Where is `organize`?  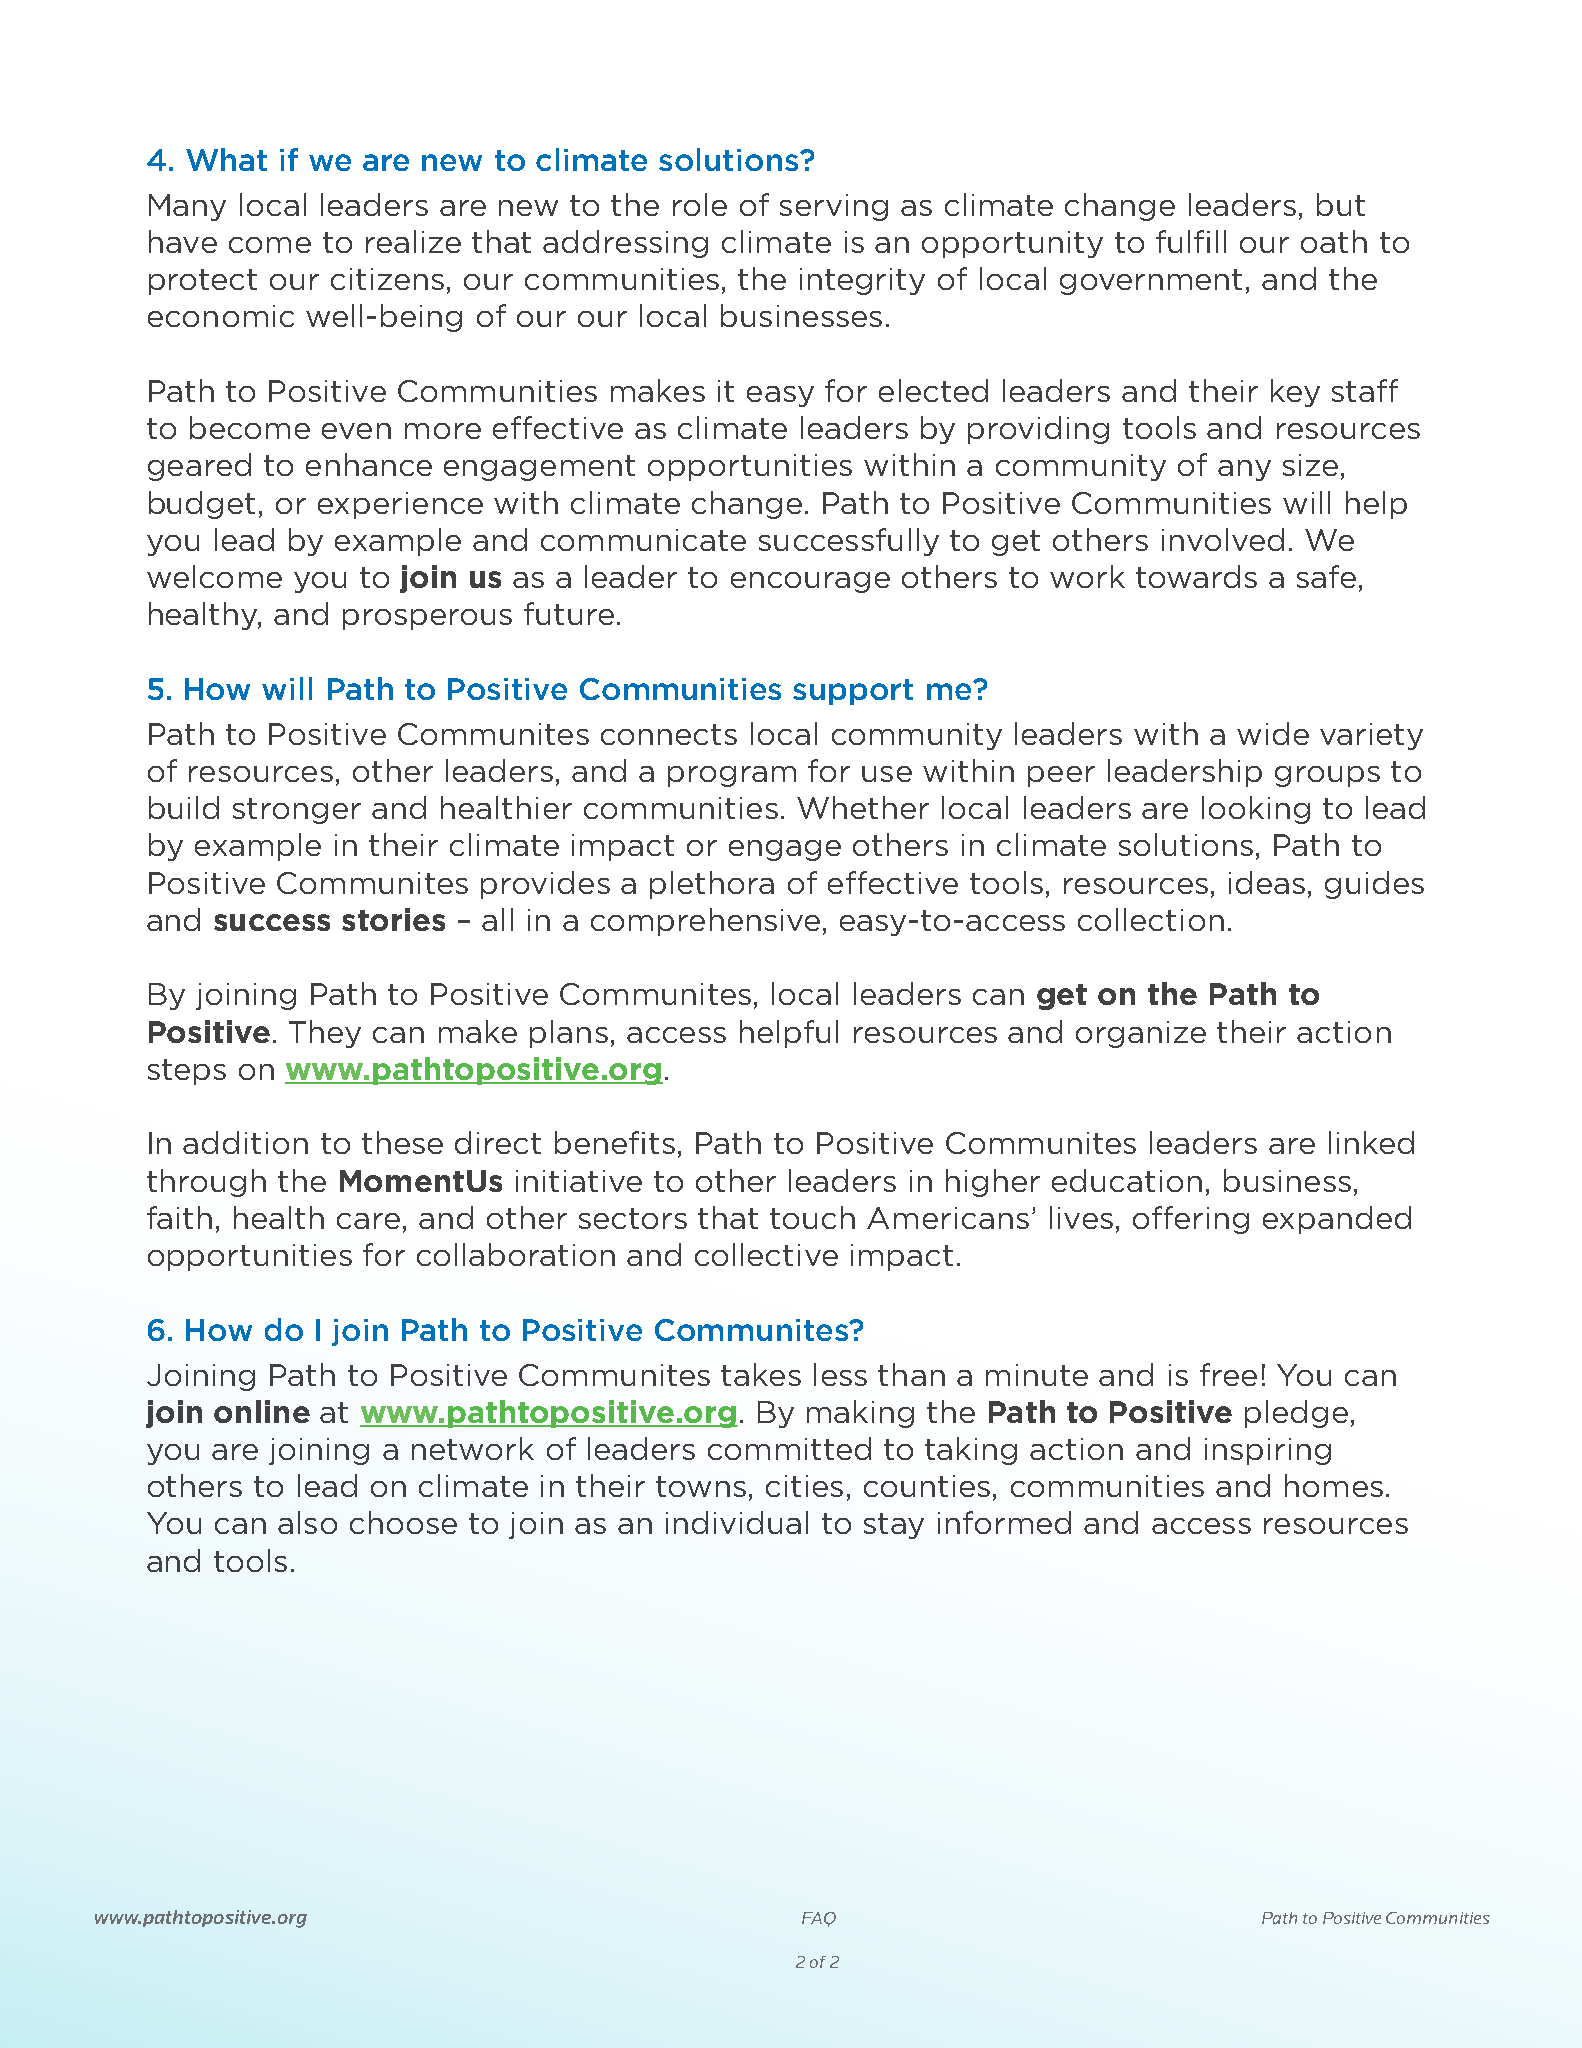 organize is located at coordinates (1141, 1034).
